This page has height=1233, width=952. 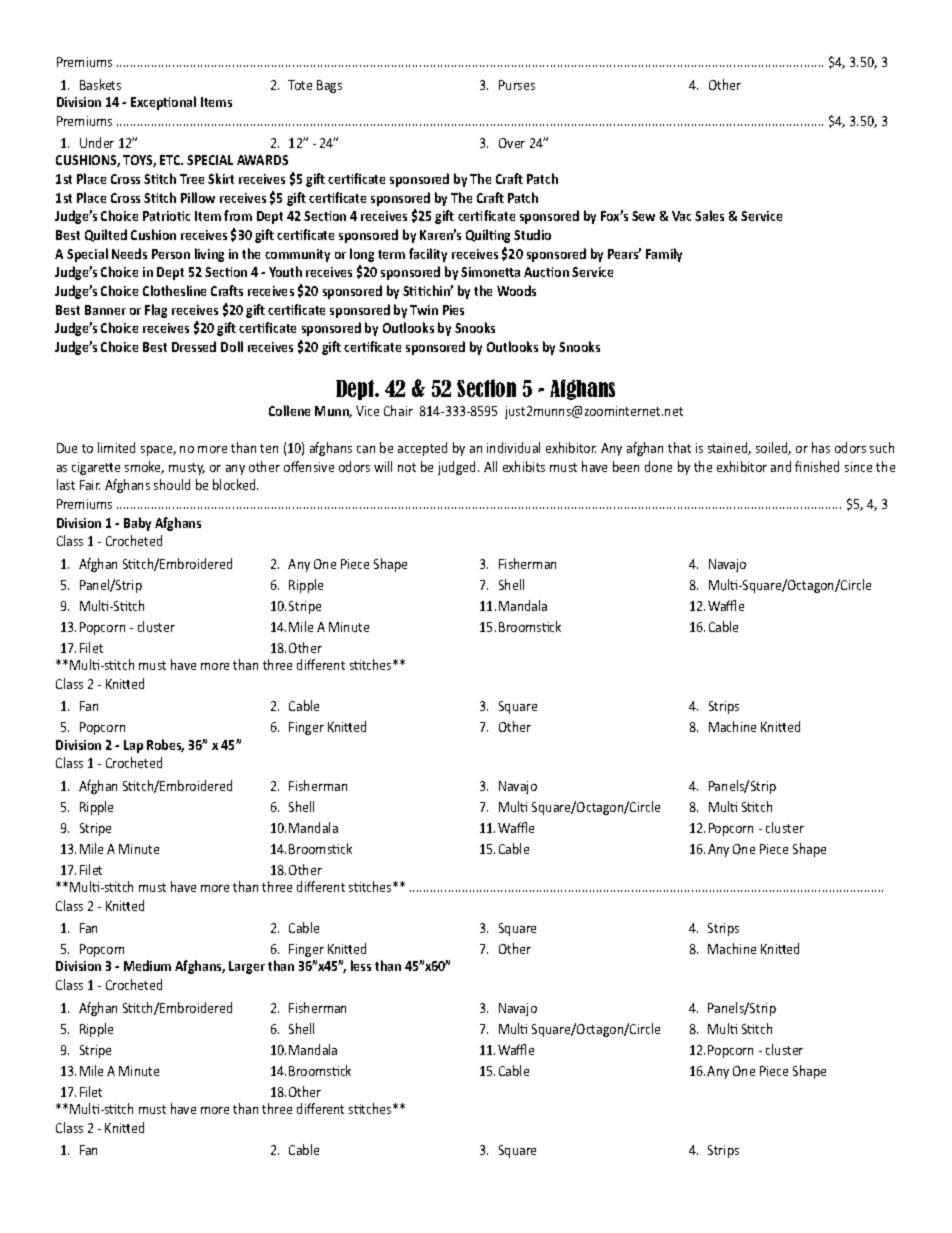 What do you see at coordinates (517, 85) in the page?
I see `Purses` at bounding box center [517, 85].
